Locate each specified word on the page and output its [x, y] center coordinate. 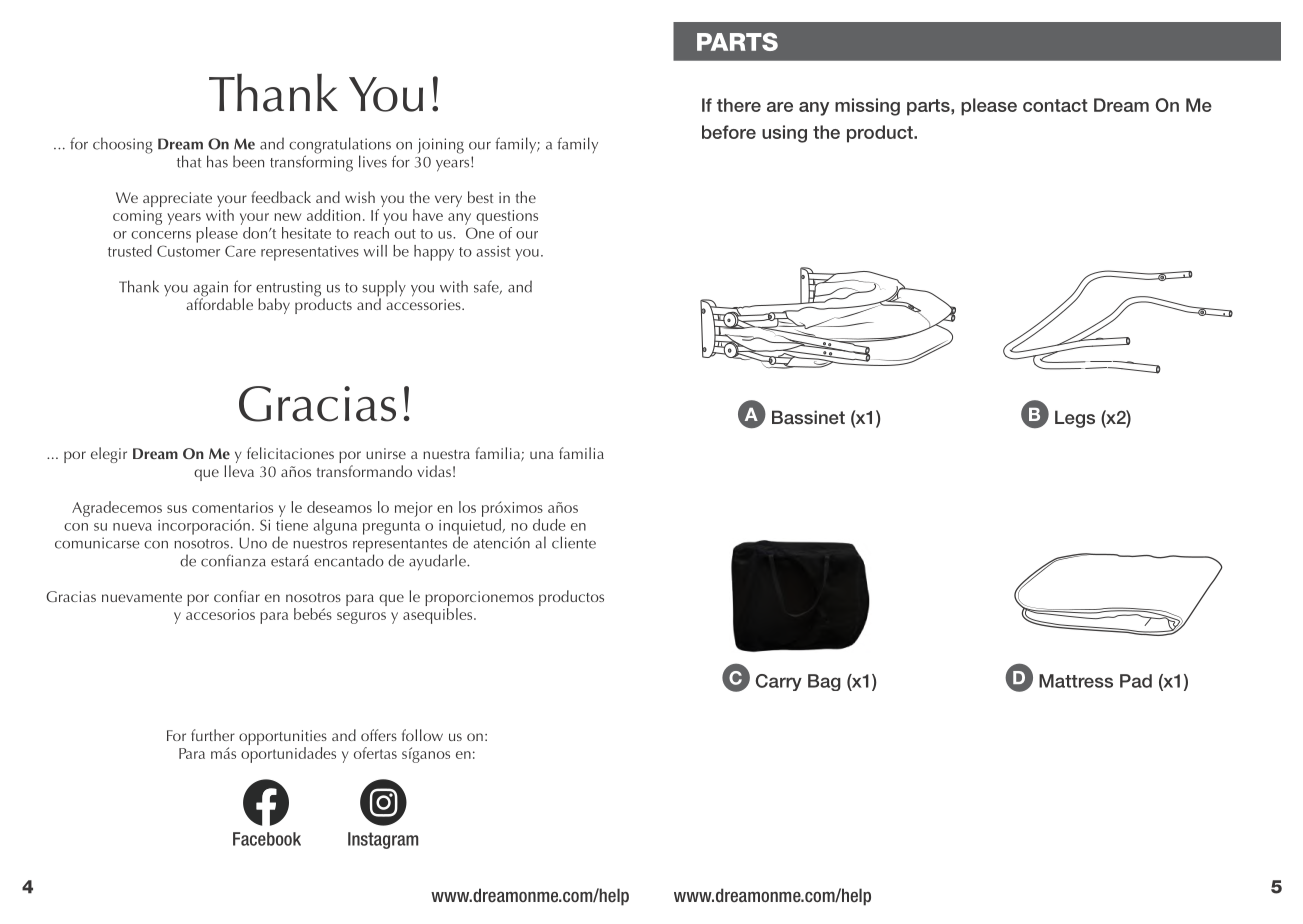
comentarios [232, 507]
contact [1055, 105]
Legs [1075, 419]
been [248, 161]
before [729, 132]
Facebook [267, 839]
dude [549, 525]
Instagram [383, 840]
